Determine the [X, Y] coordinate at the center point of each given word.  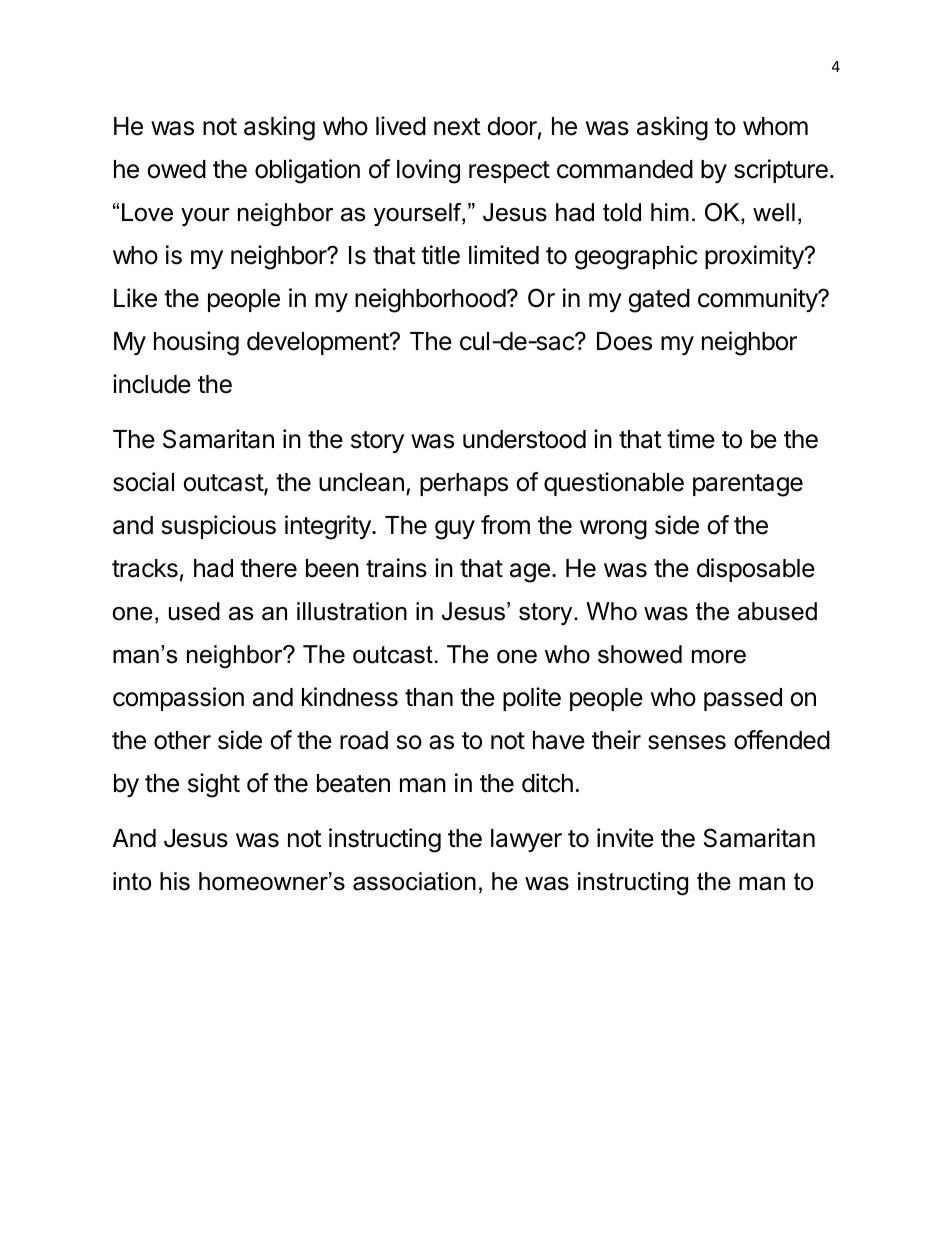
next [457, 127]
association [414, 881]
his [175, 881]
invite [625, 838]
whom [775, 126]
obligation [307, 171]
